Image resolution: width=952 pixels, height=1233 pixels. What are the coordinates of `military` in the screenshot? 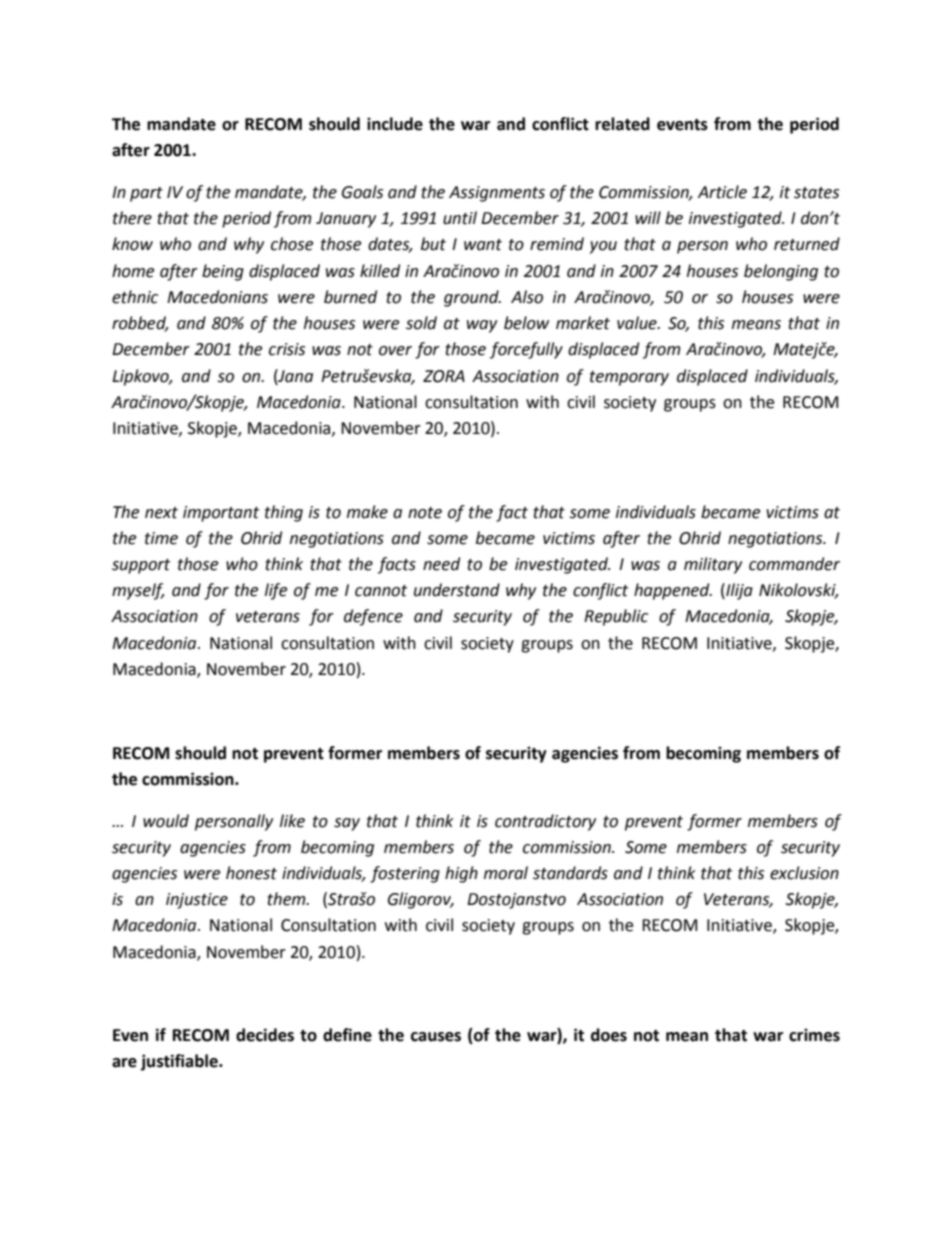 It's located at (713, 565).
